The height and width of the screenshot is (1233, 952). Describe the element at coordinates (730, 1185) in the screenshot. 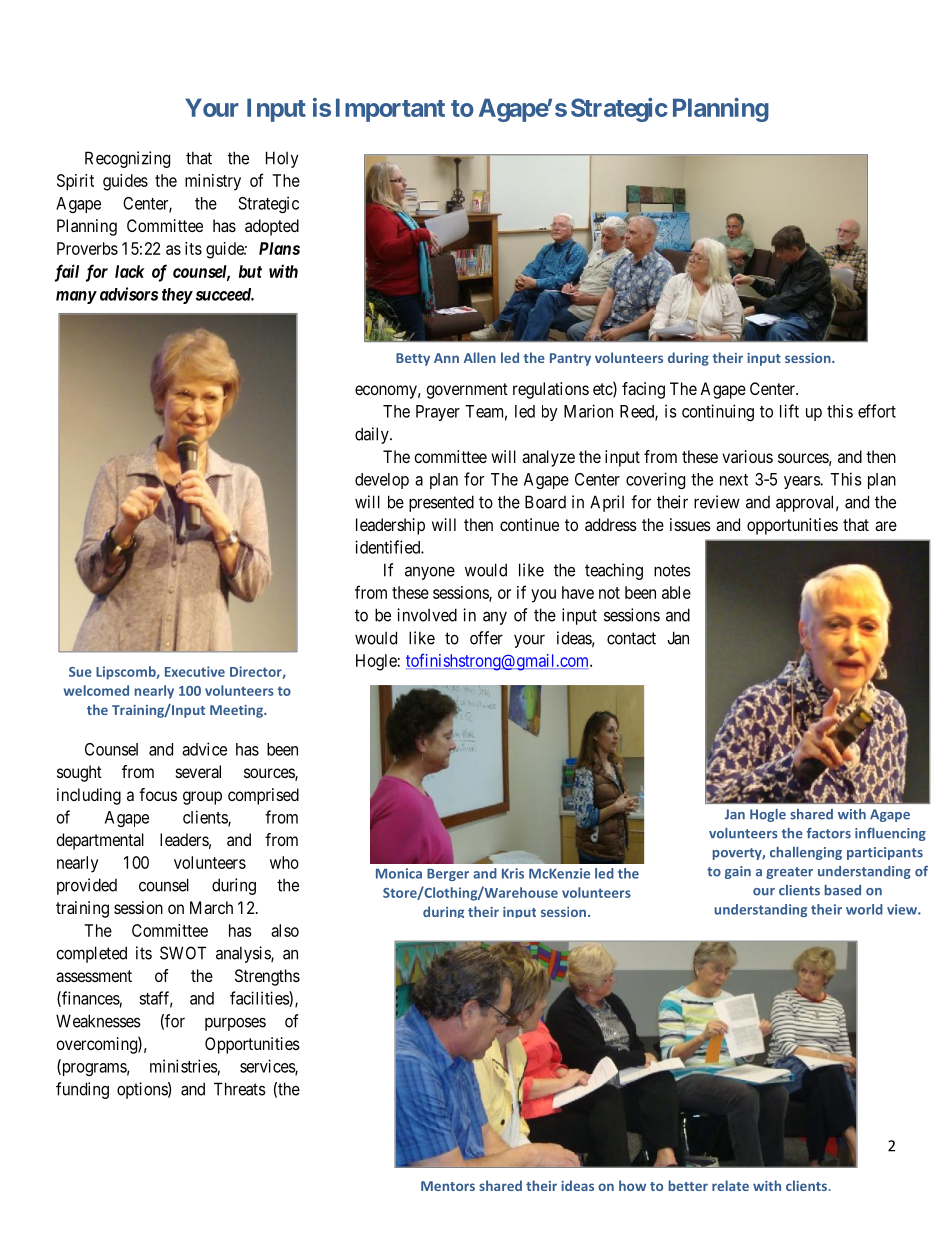

I see `relate` at that location.
